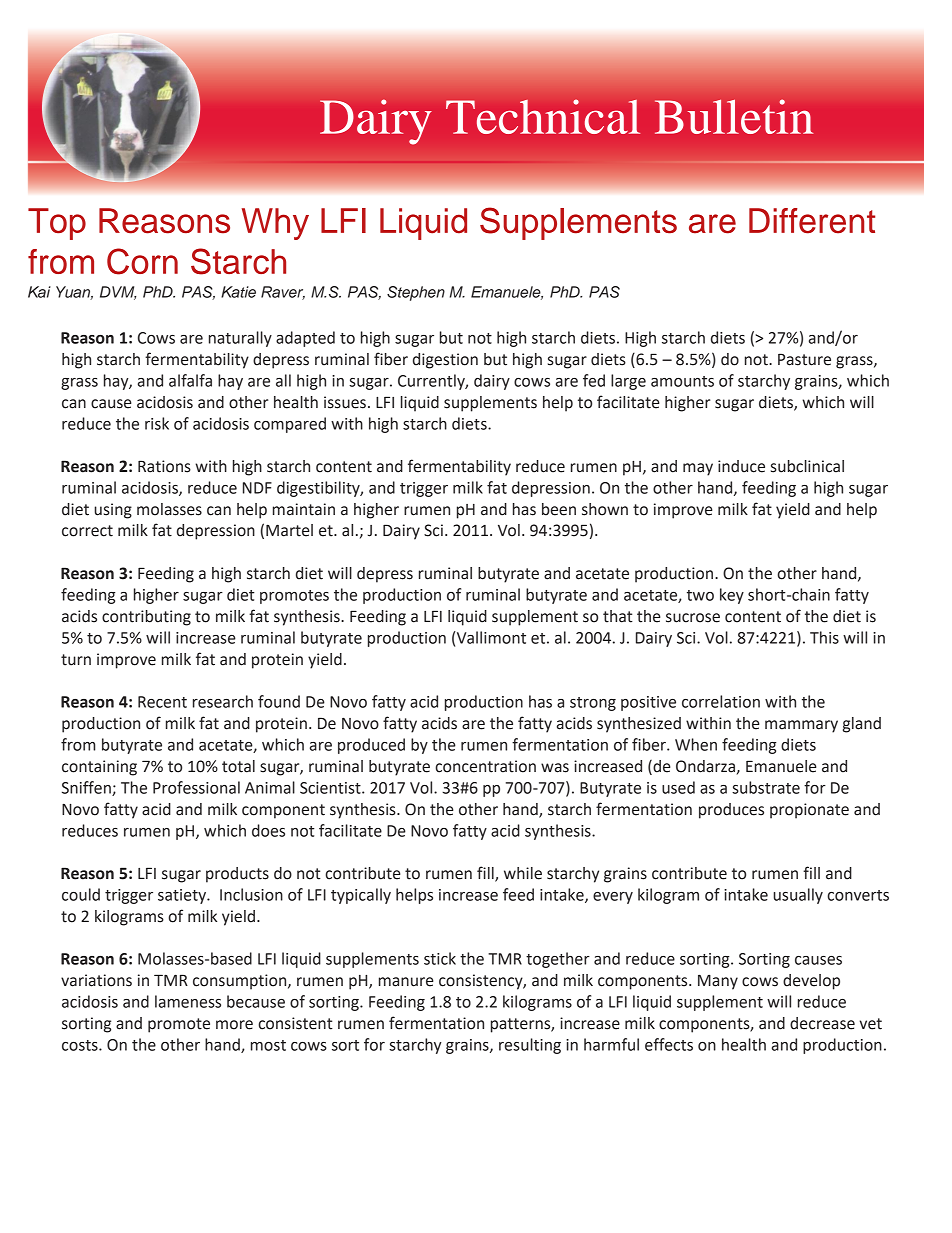  What do you see at coordinates (57, 224) in the screenshot?
I see `Top` at bounding box center [57, 224].
